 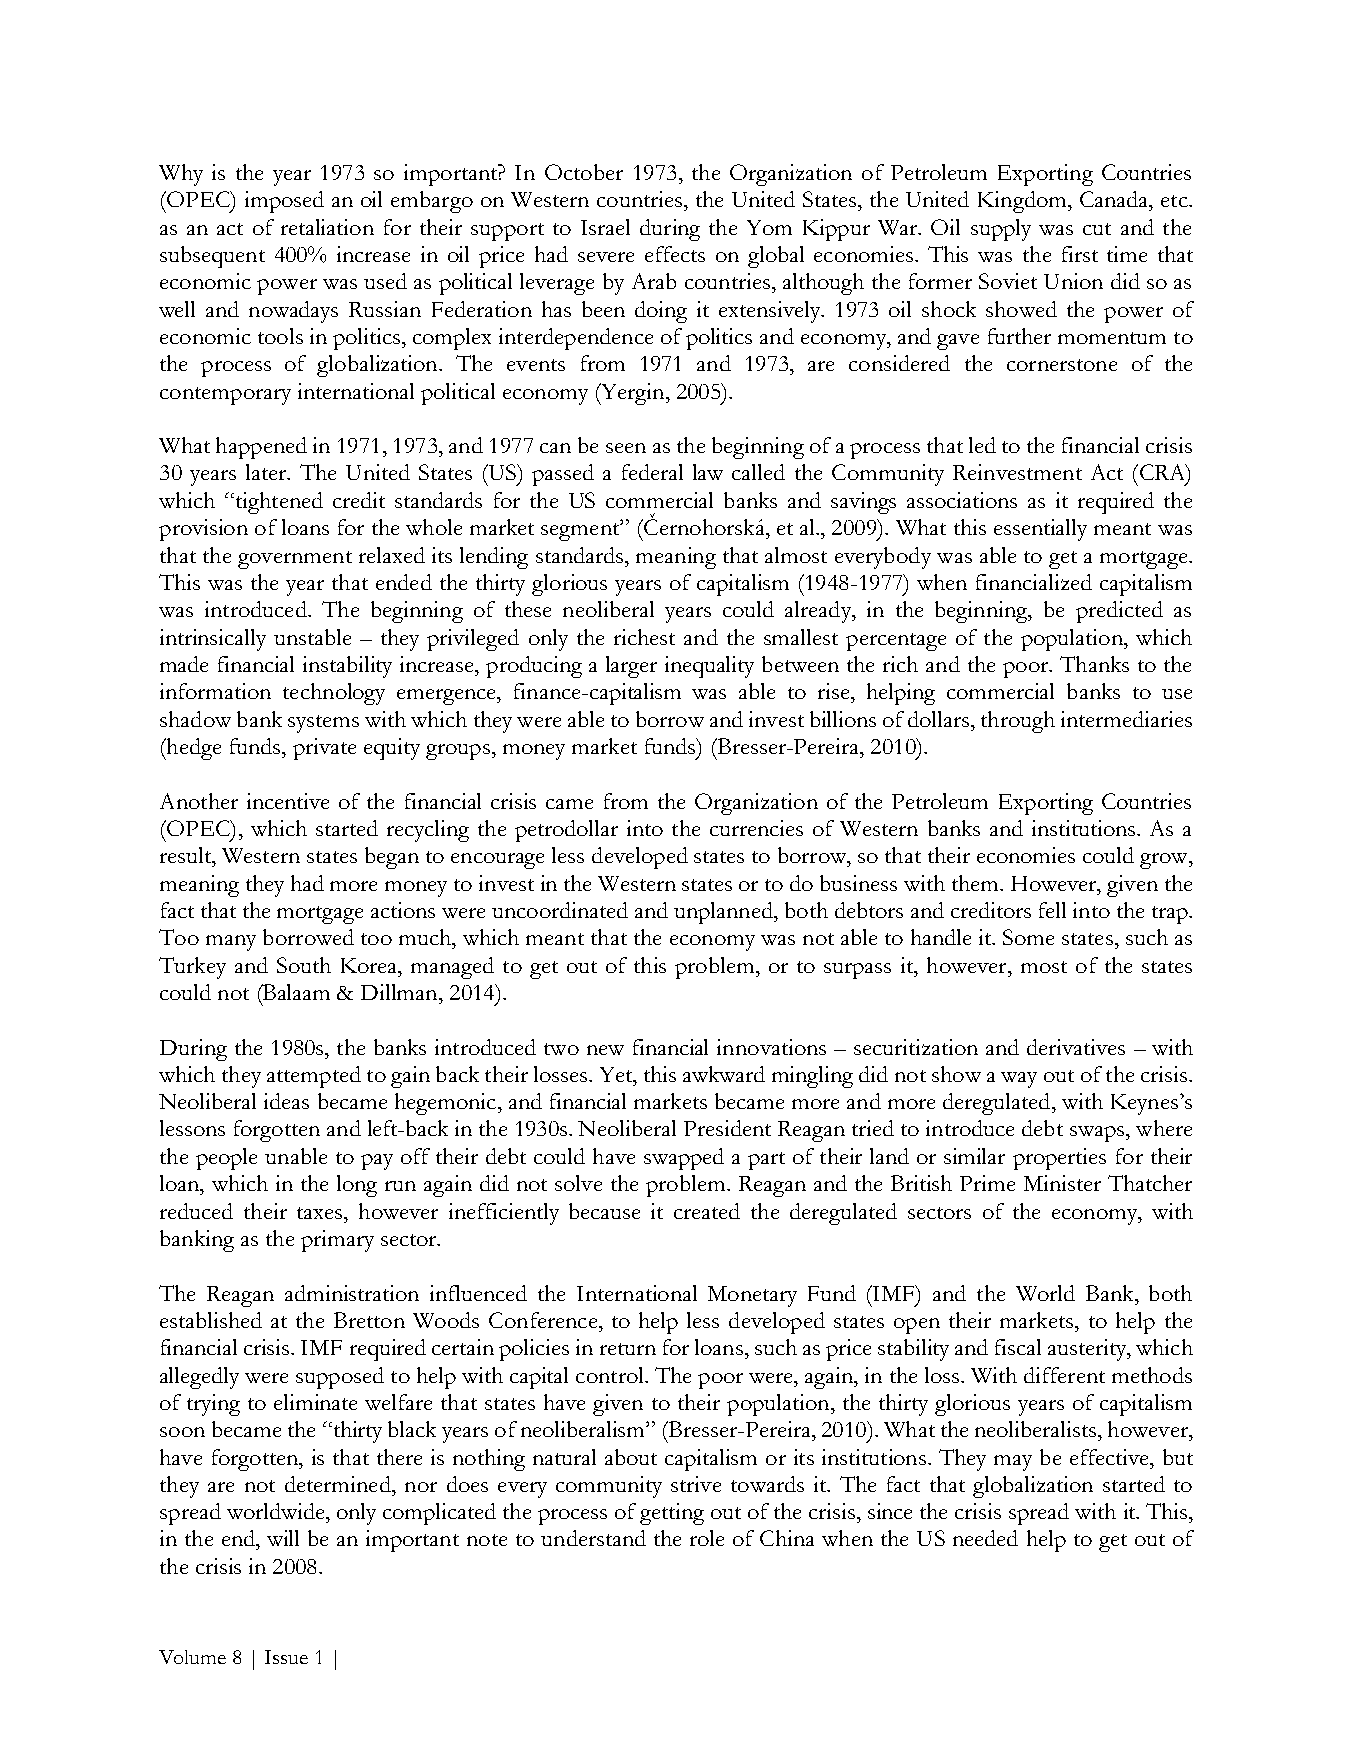 I want to click on imposed, so click(x=284, y=202).
